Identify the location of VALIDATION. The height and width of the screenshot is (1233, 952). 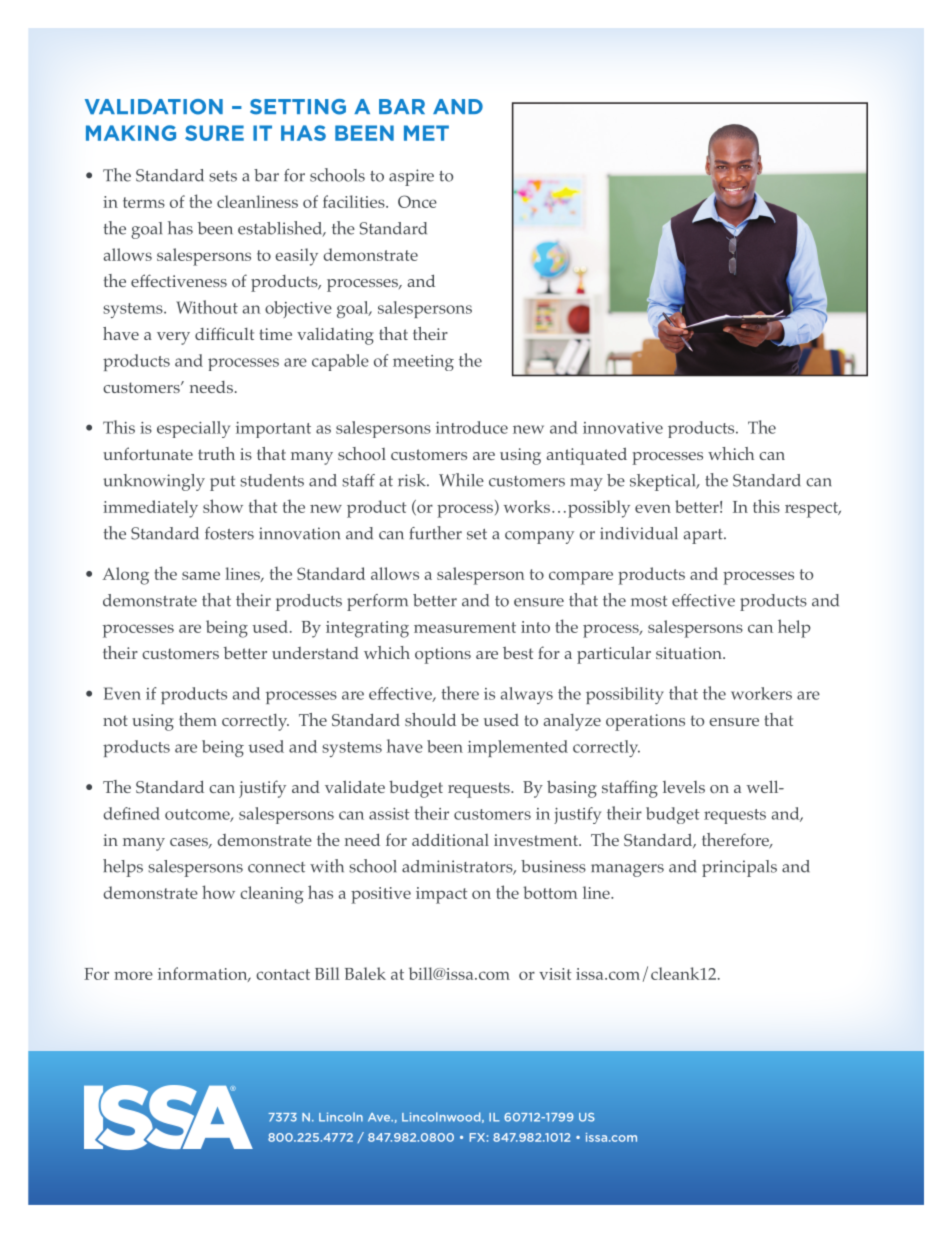
(154, 107).
